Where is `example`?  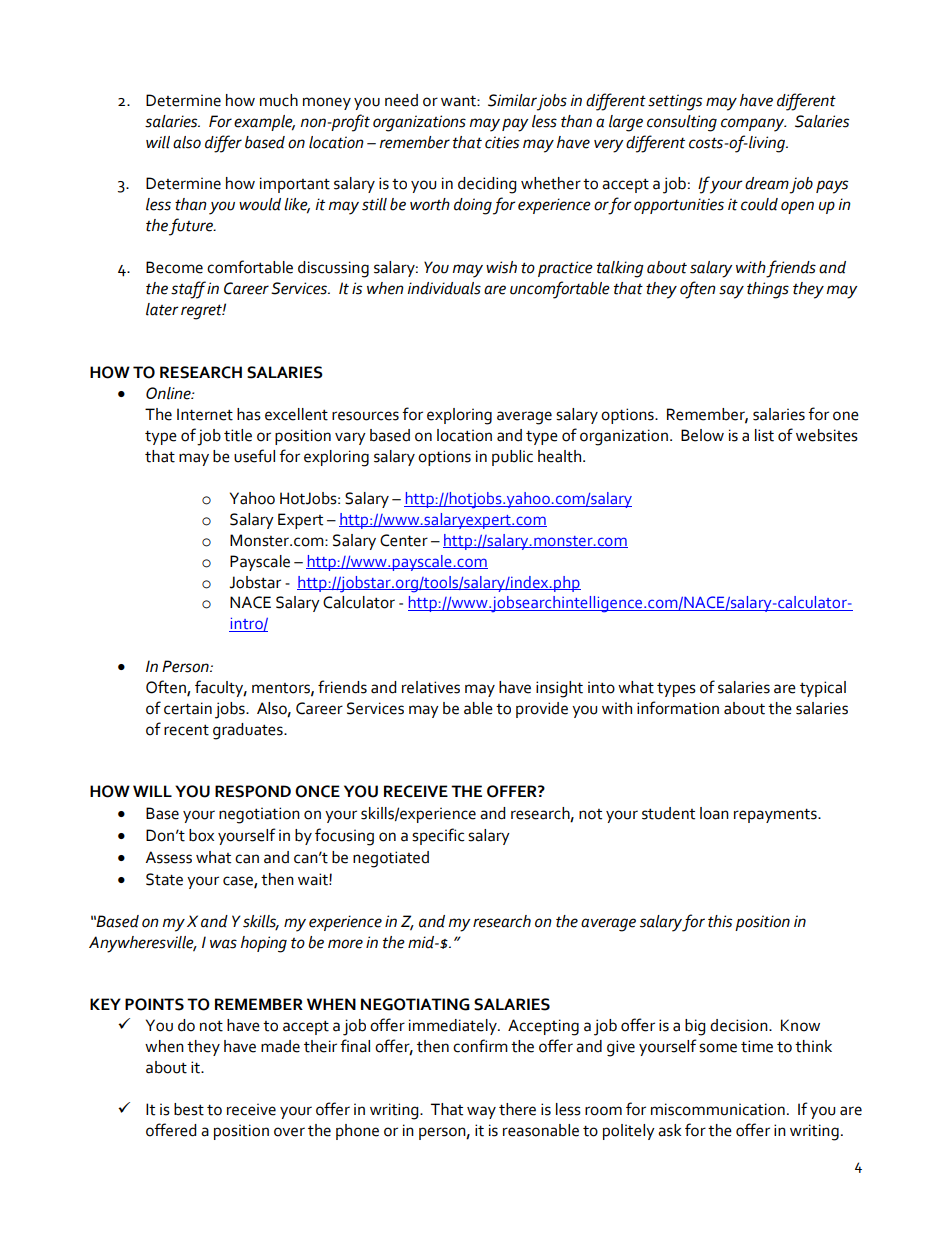 example is located at coordinates (264, 123).
